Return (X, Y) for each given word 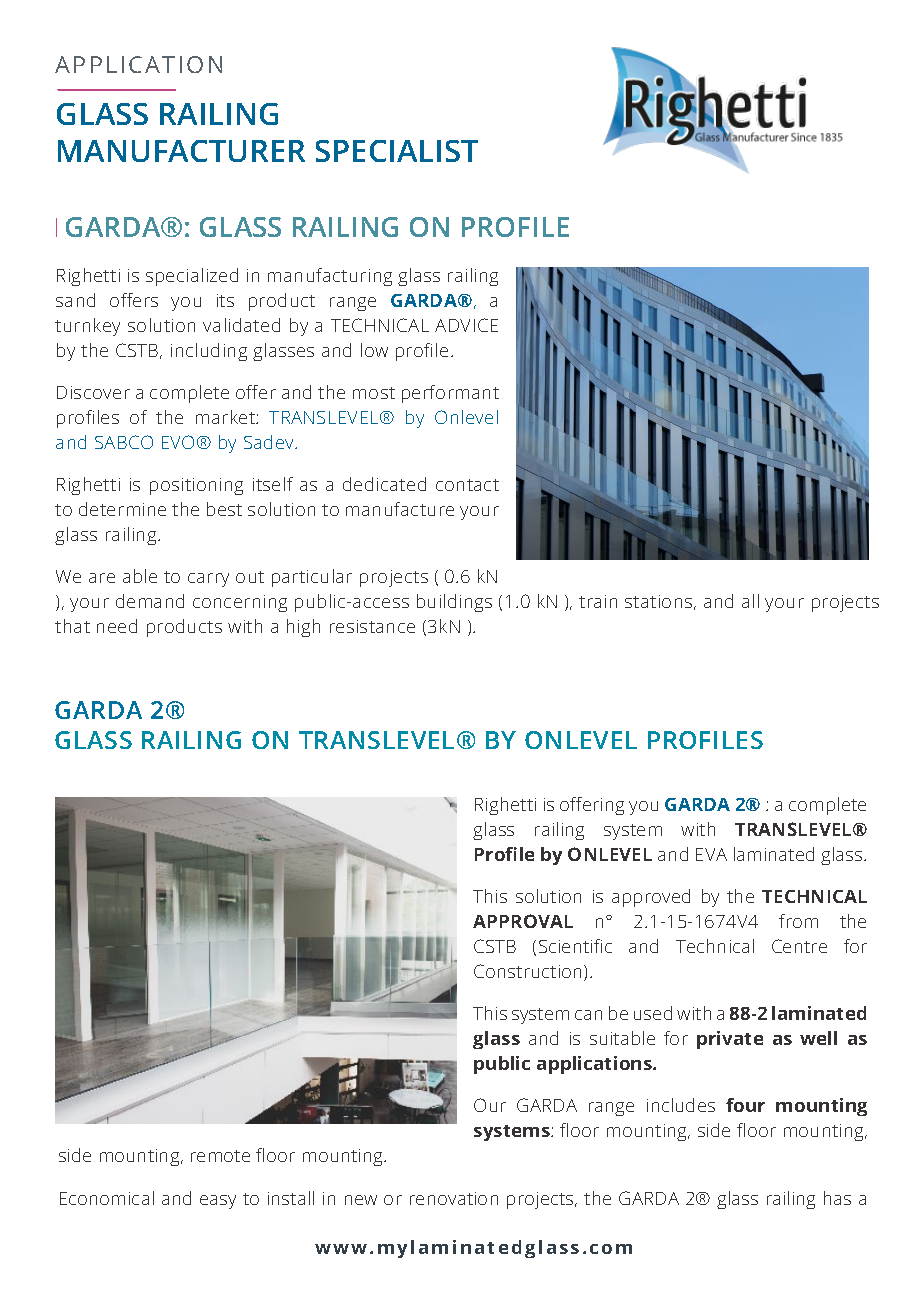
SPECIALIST (397, 151)
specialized (192, 277)
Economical (107, 1198)
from (798, 921)
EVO (178, 442)
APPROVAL (523, 921)
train (598, 601)
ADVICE (466, 325)
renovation (454, 1198)
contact (467, 485)
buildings (454, 603)
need (117, 626)
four (745, 1105)
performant (450, 394)
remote (220, 1156)
